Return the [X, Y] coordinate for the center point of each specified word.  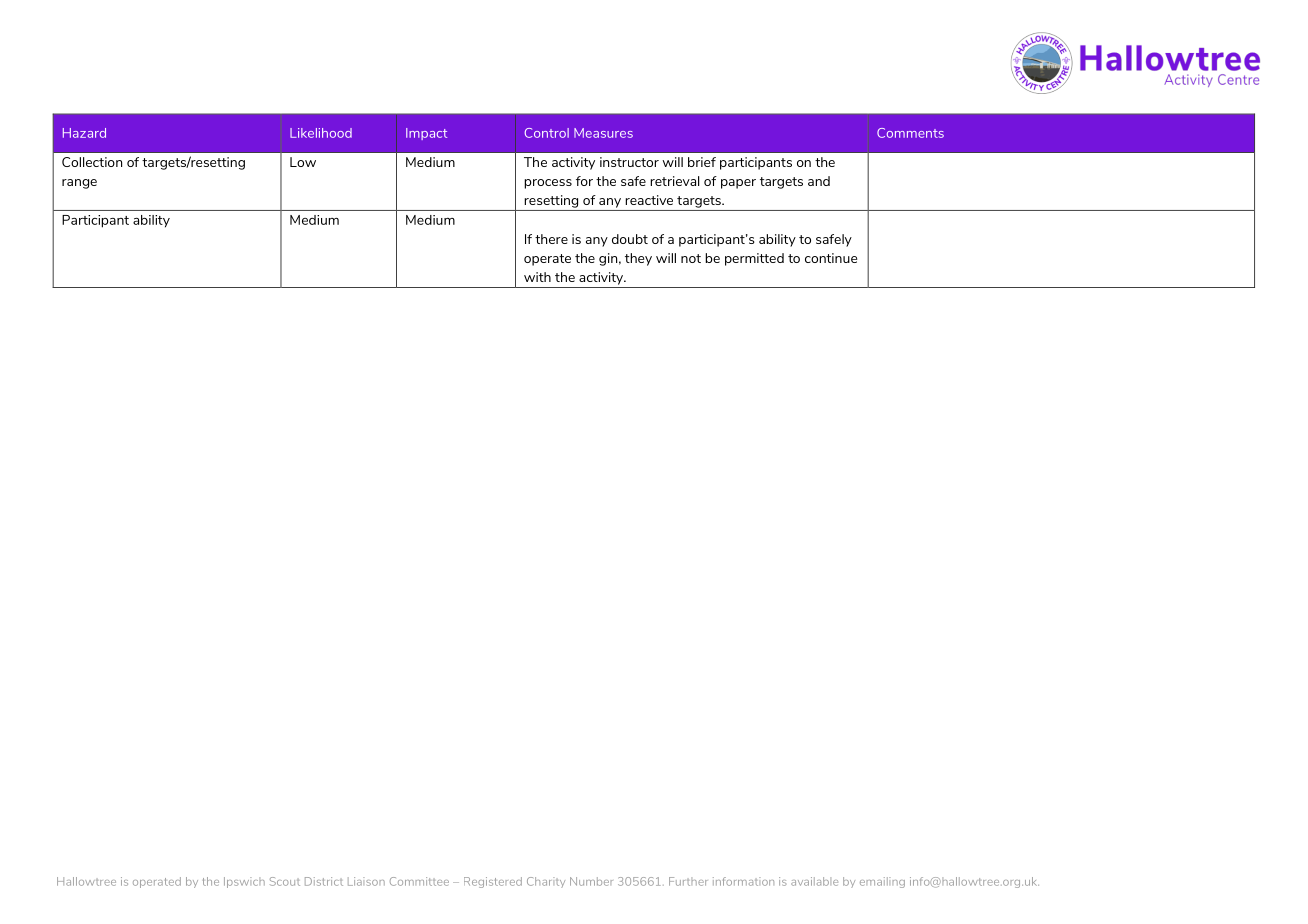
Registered [493, 882]
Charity [546, 882]
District [324, 881]
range [79, 184]
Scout [285, 881]
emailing [882, 882]
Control [546, 133]
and [819, 181]
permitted [754, 259]
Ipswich [244, 882]
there [551, 239]
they [638, 259]
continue [831, 258]
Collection [92, 162]
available [814, 881]
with [537, 277]
